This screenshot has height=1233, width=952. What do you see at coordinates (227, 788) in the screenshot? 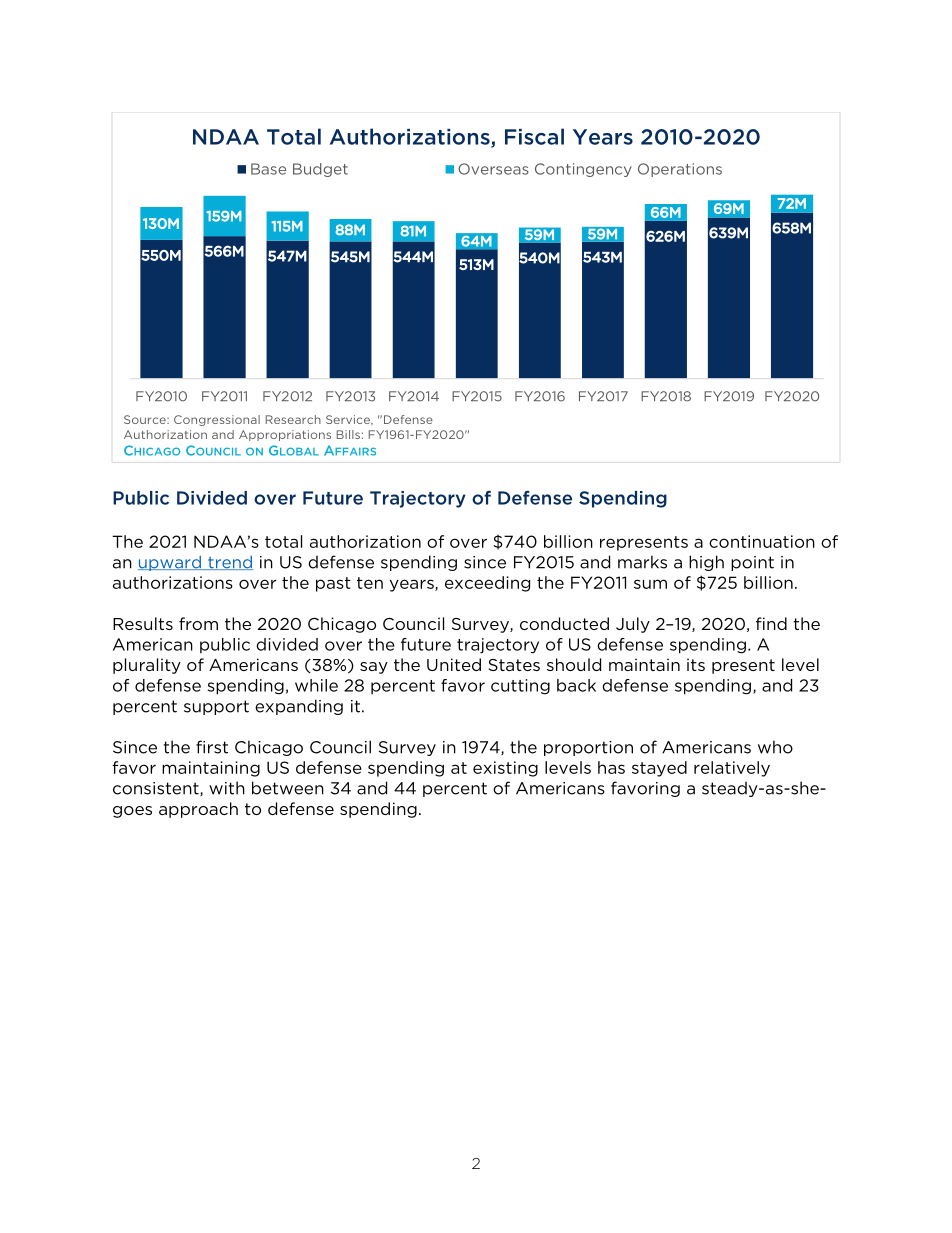
I see `with` at bounding box center [227, 788].
